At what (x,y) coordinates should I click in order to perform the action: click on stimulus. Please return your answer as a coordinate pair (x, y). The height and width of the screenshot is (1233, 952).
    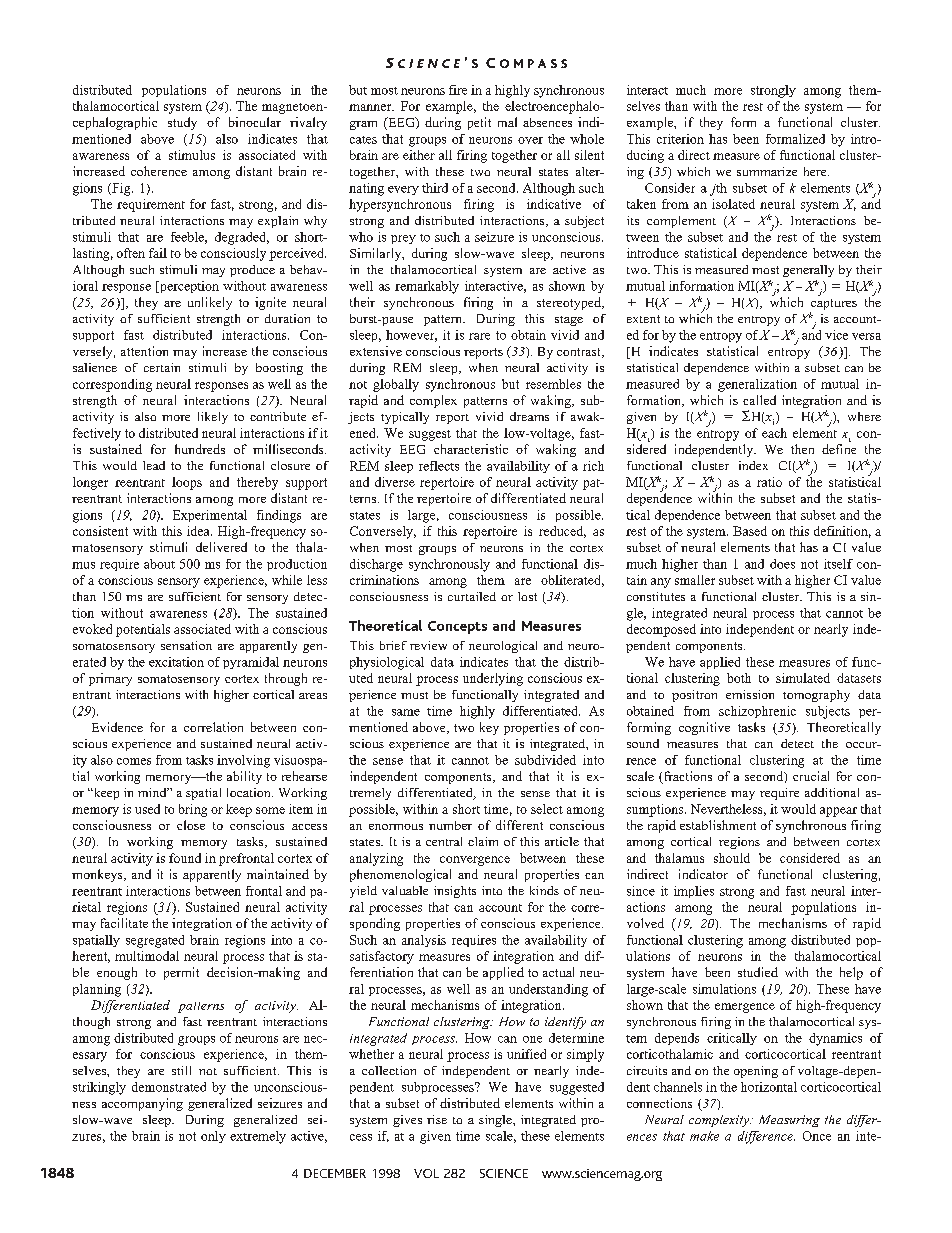
    Looking at the image, I should click on (192, 155).
